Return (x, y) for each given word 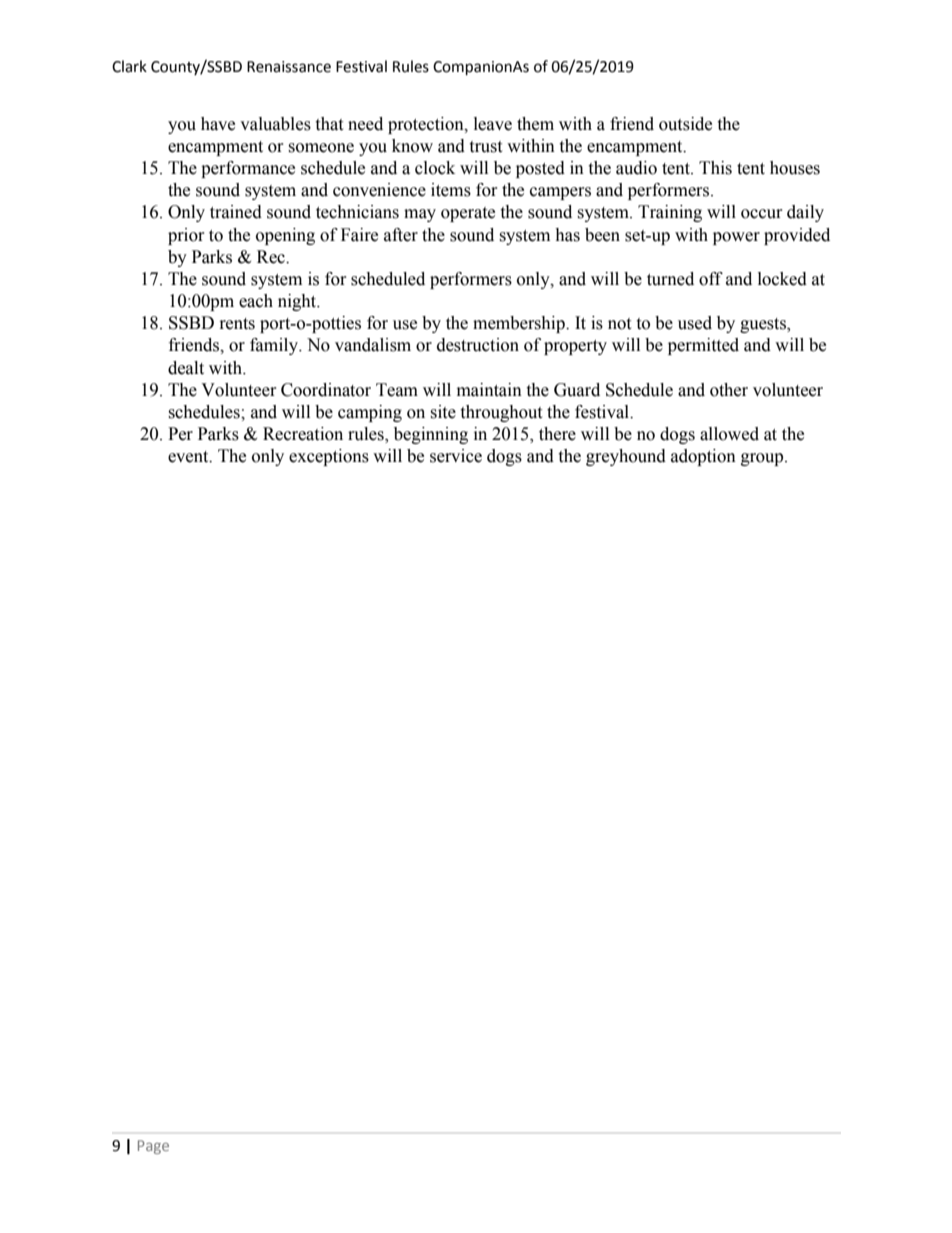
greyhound (626, 457)
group (763, 459)
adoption (703, 457)
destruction (478, 345)
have (218, 124)
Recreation (303, 434)
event (189, 457)
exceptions (329, 457)
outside (685, 124)
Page (153, 1147)
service (456, 456)
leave (493, 124)
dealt (186, 368)
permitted (703, 346)
